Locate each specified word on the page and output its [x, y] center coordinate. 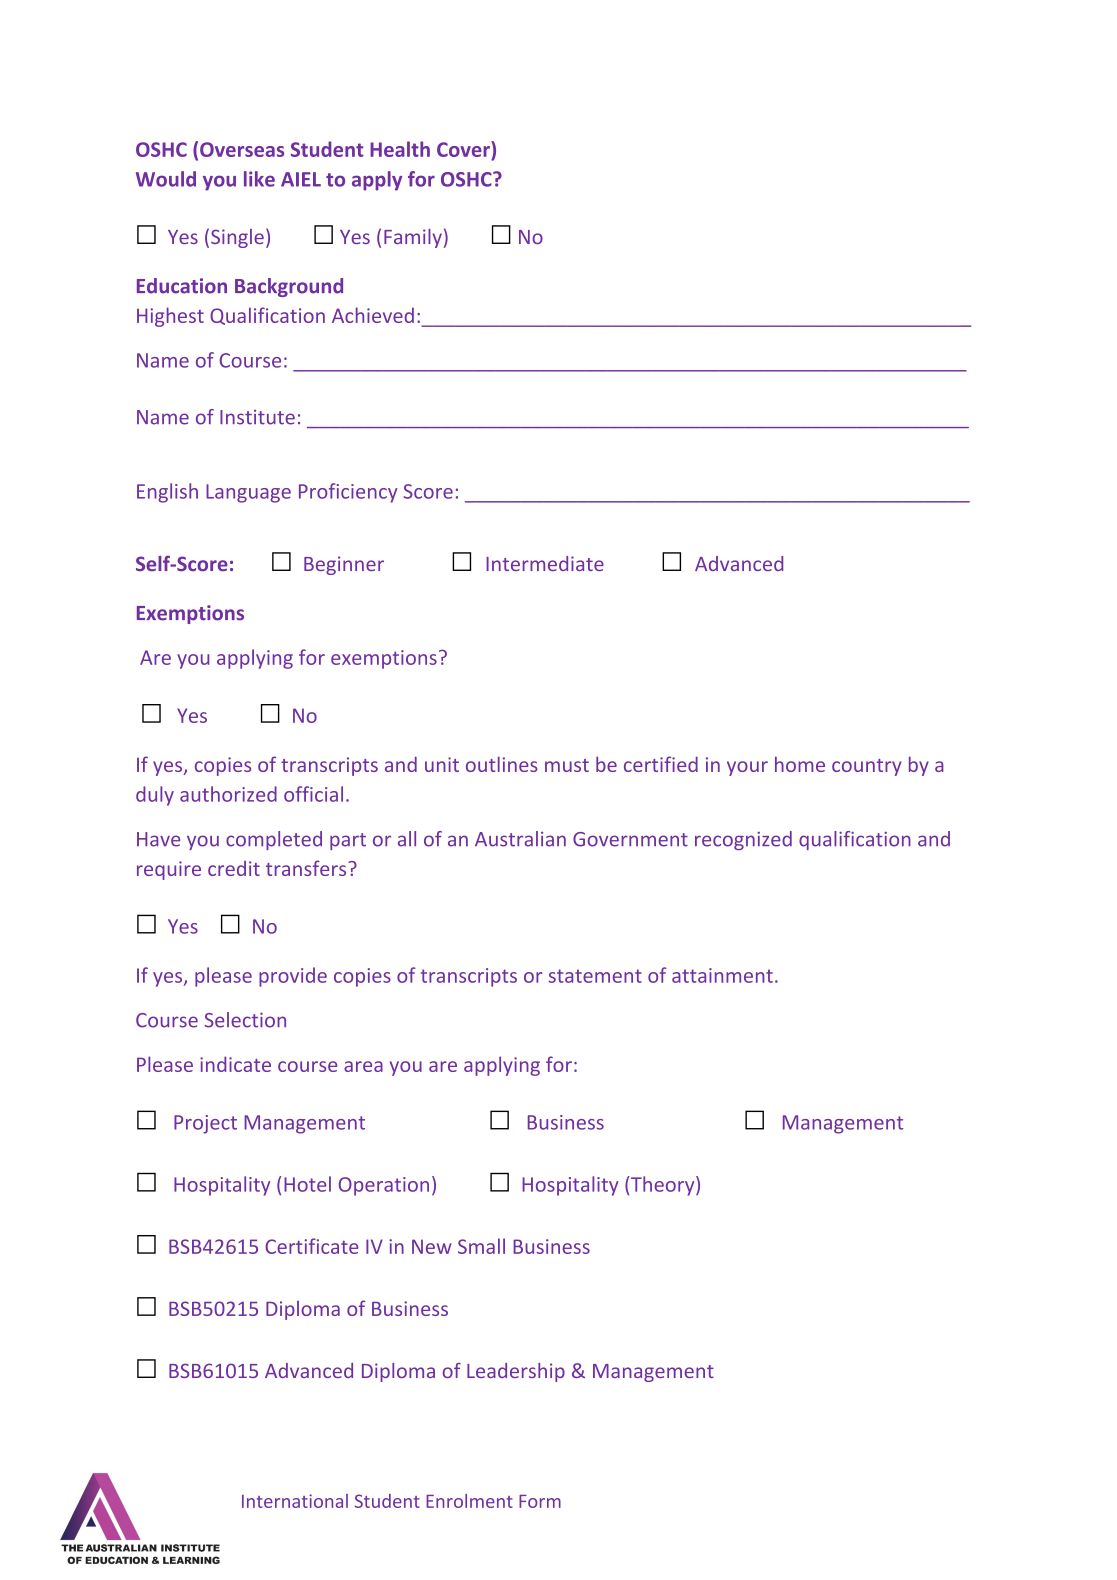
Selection [245, 1020]
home [800, 764]
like [259, 179]
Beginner [344, 565]
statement [595, 976]
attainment [722, 975]
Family [413, 238]
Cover [464, 149]
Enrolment [469, 1501]
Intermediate [545, 563]
